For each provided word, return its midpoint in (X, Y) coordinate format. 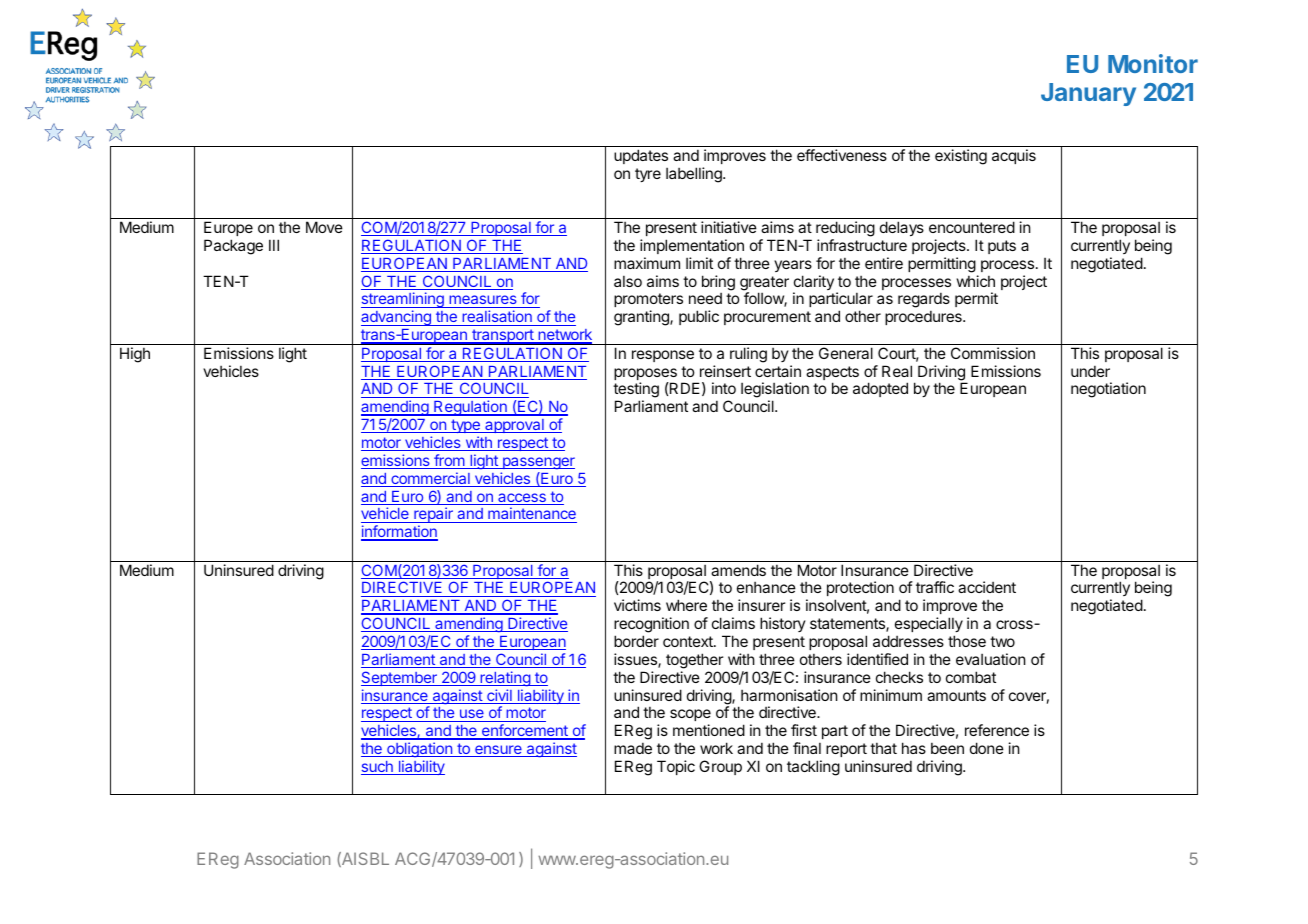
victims (637, 605)
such (378, 768)
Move (324, 227)
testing (636, 391)
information (399, 533)
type (465, 426)
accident (987, 587)
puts (1002, 247)
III (274, 245)
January (1088, 94)
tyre (648, 175)
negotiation (1108, 390)
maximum (647, 263)
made (633, 748)
